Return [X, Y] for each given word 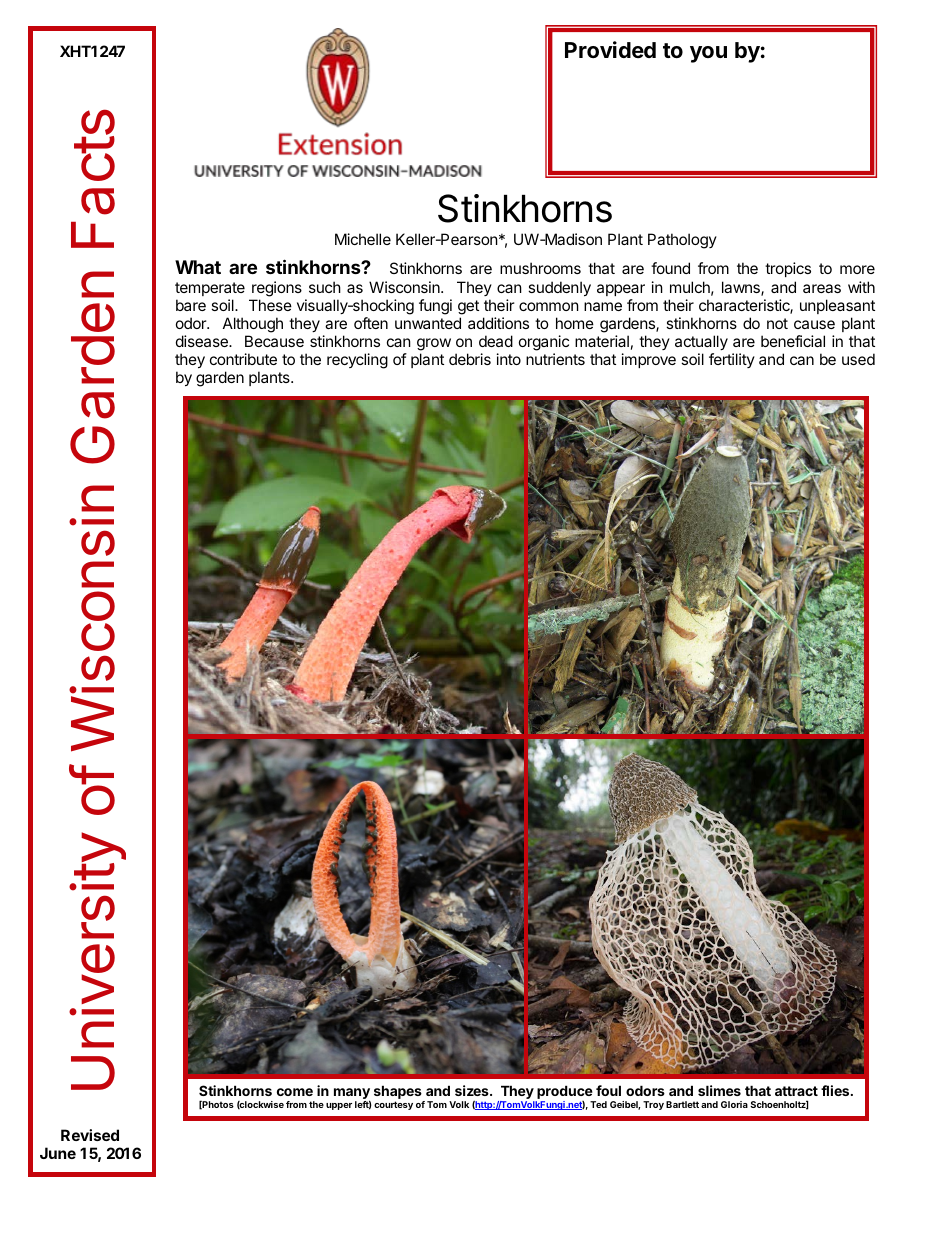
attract [796, 1091]
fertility [732, 360]
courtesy [393, 1105]
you [708, 54]
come [295, 1092]
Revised [90, 1135]
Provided [610, 49]
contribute [243, 359]
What [198, 267]
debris [470, 359]
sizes [473, 1090]
